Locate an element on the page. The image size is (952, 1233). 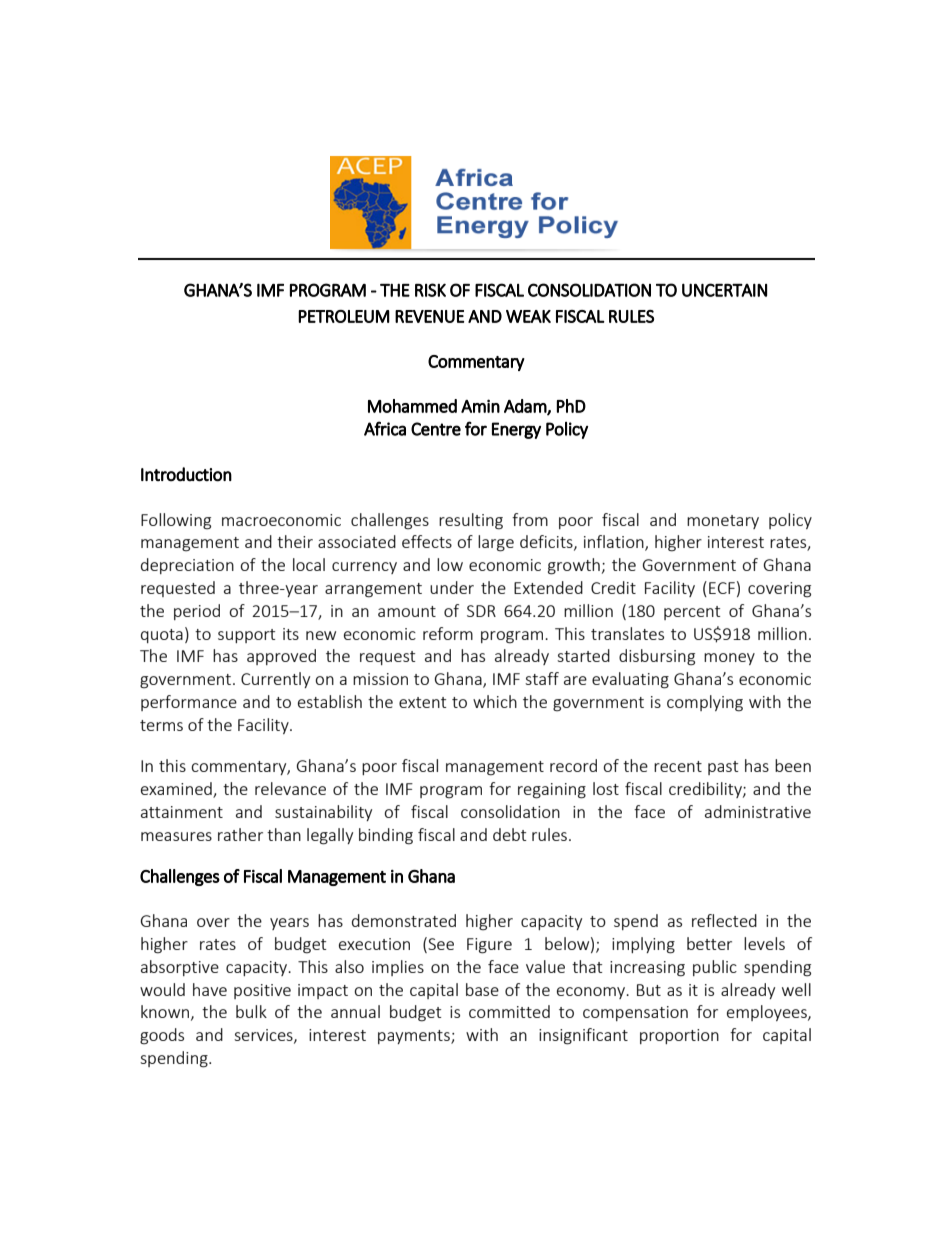
UNCERTAIN is located at coordinates (724, 290).
